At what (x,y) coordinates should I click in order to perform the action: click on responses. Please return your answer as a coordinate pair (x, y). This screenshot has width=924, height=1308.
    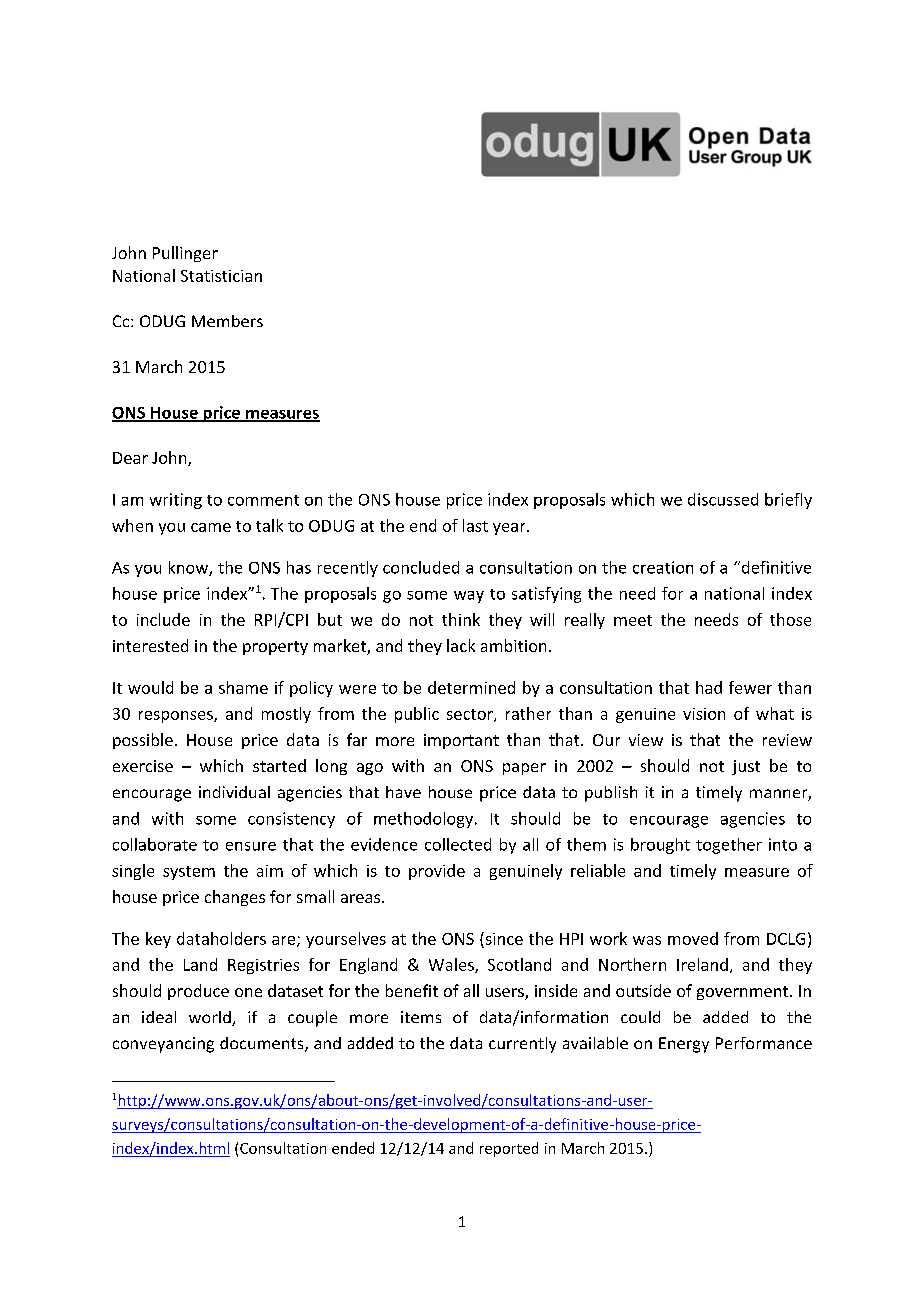
    Looking at the image, I should click on (177, 717).
